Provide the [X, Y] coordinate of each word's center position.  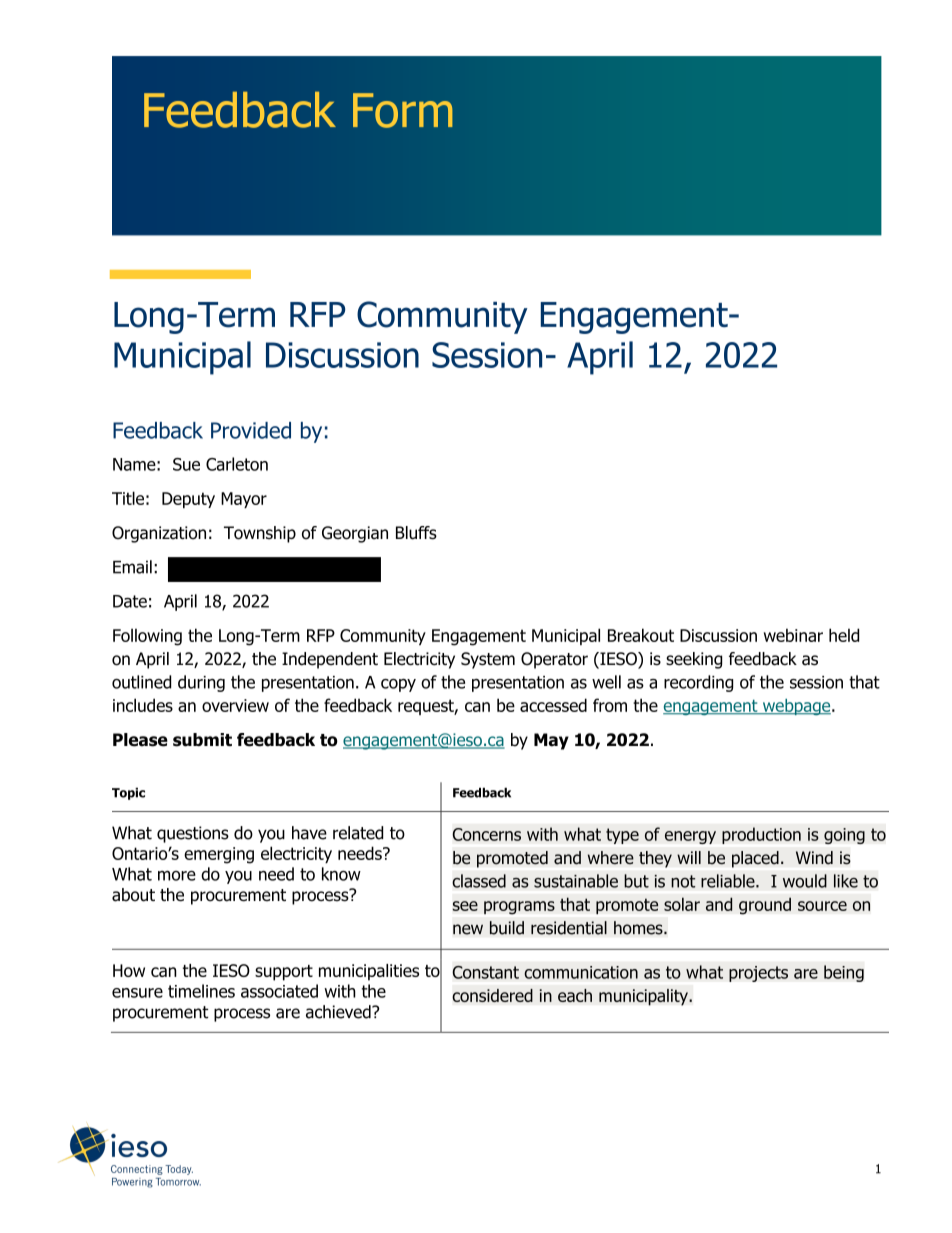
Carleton [237, 464]
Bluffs [416, 533]
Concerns [487, 834]
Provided [251, 430]
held [844, 635]
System [488, 660]
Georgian [355, 534]
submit [202, 740]
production [761, 835]
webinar [793, 635]
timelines [201, 991]
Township [260, 534]
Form [402, 110]
